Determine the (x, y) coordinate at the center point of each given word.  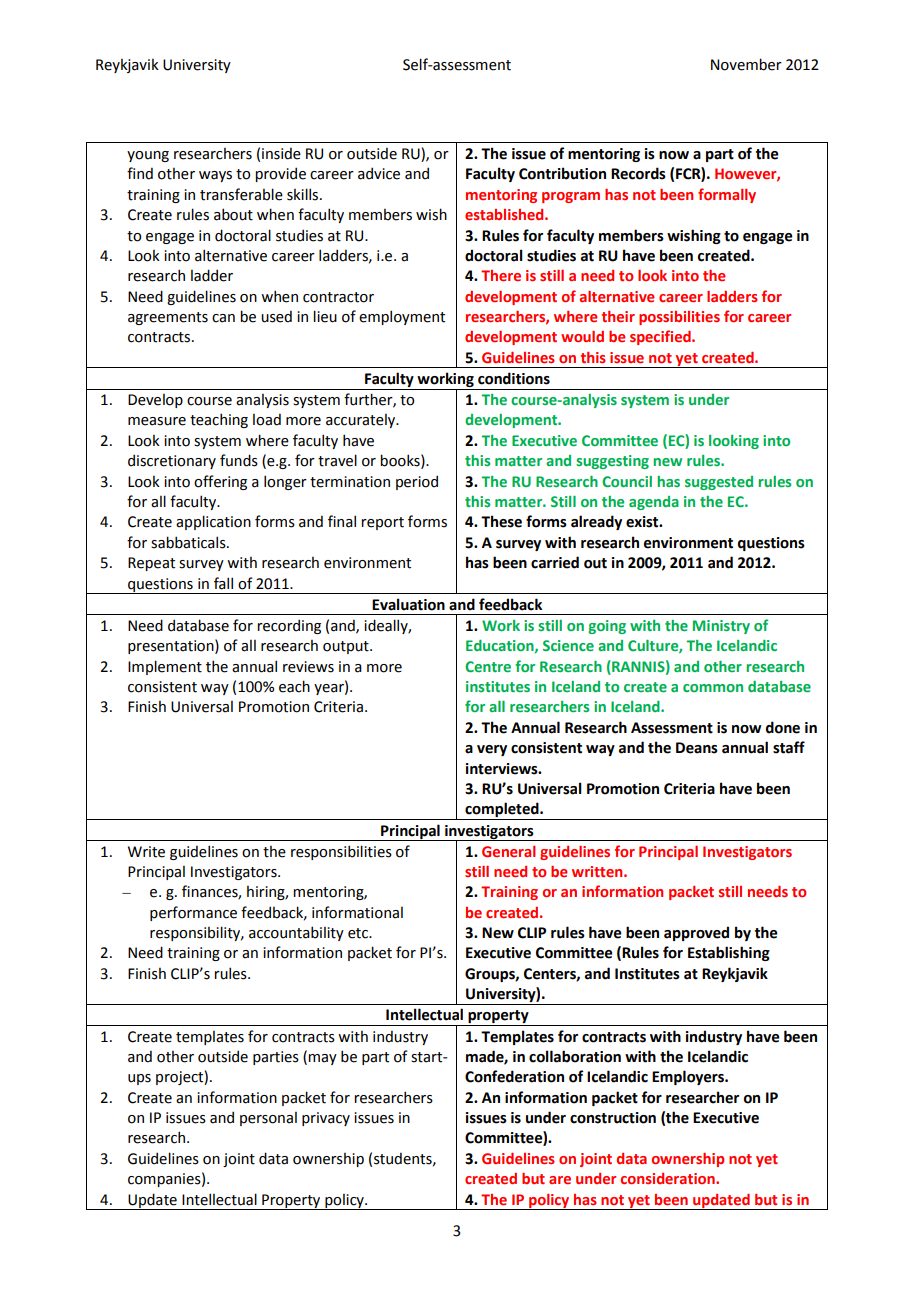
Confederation (514, 1076)
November (746, 64)
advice (379, 173)
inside (281, 153)
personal (268, 1119)
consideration (669, 1178)
